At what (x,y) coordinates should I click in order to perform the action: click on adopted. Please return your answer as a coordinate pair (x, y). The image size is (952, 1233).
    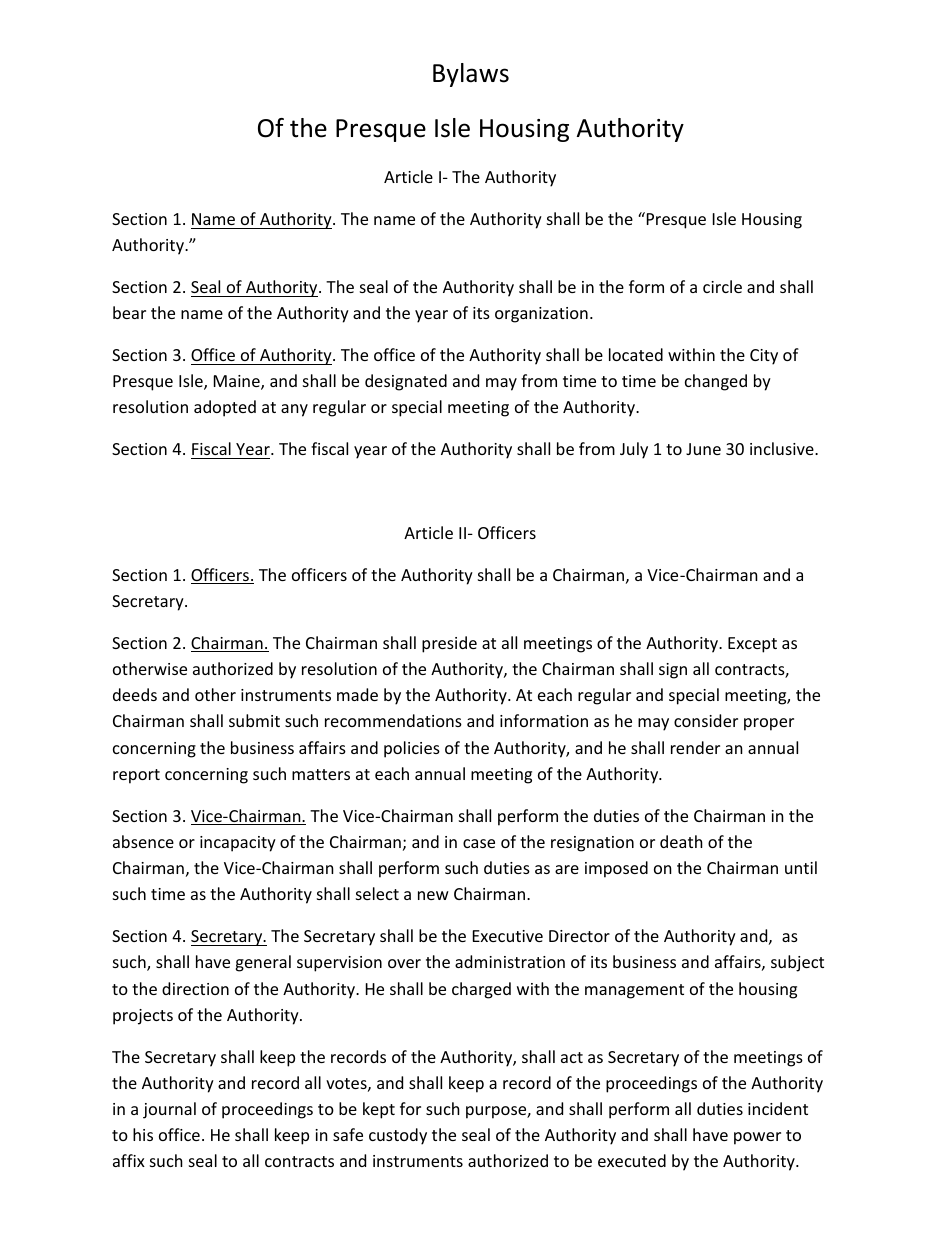
    Looking at the image, I should click on (225, 408).
